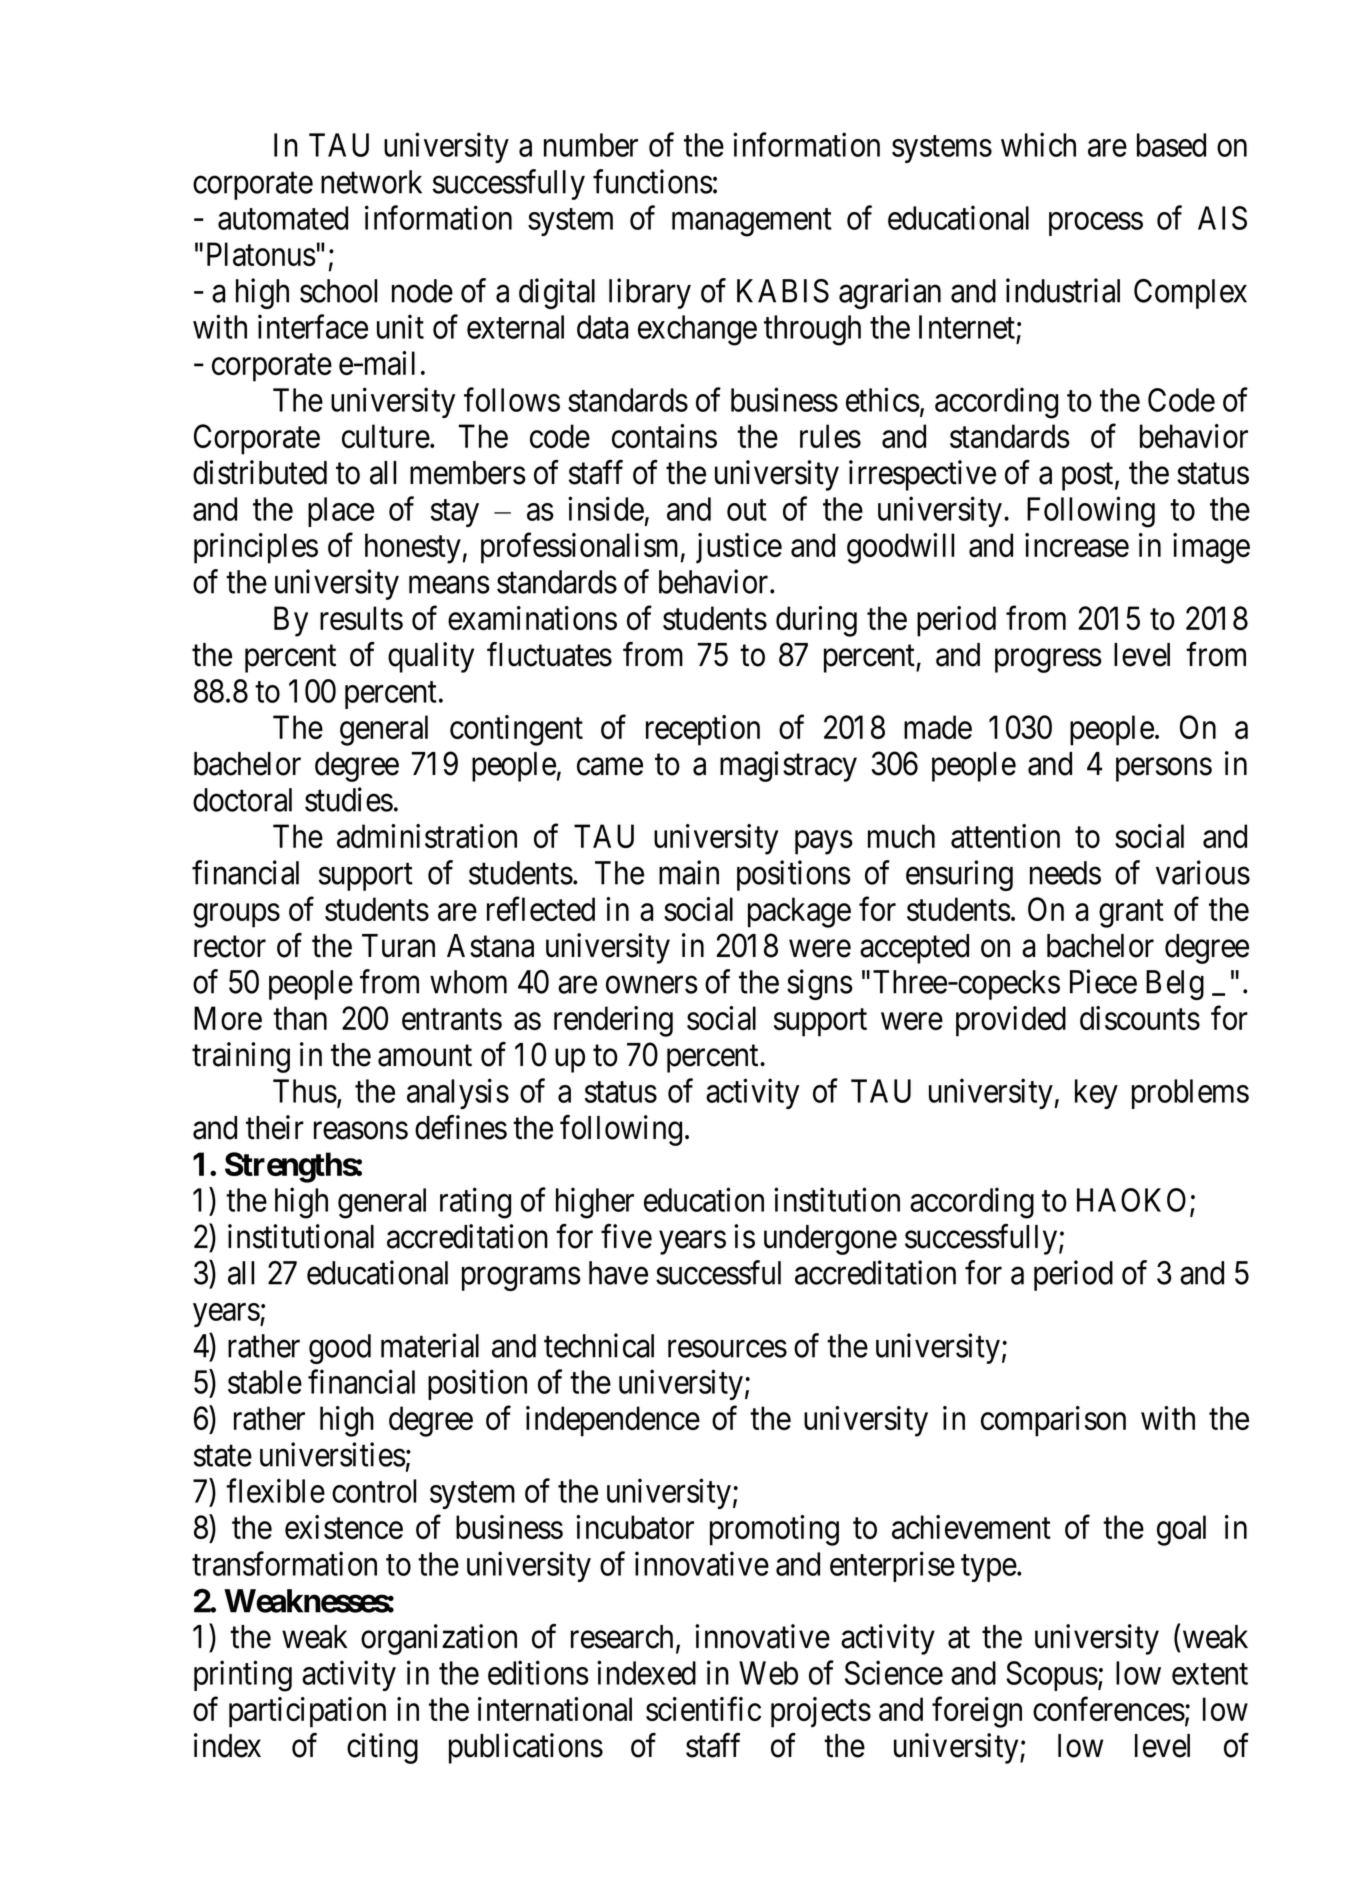  I want to click on network, so click(371, 182).
